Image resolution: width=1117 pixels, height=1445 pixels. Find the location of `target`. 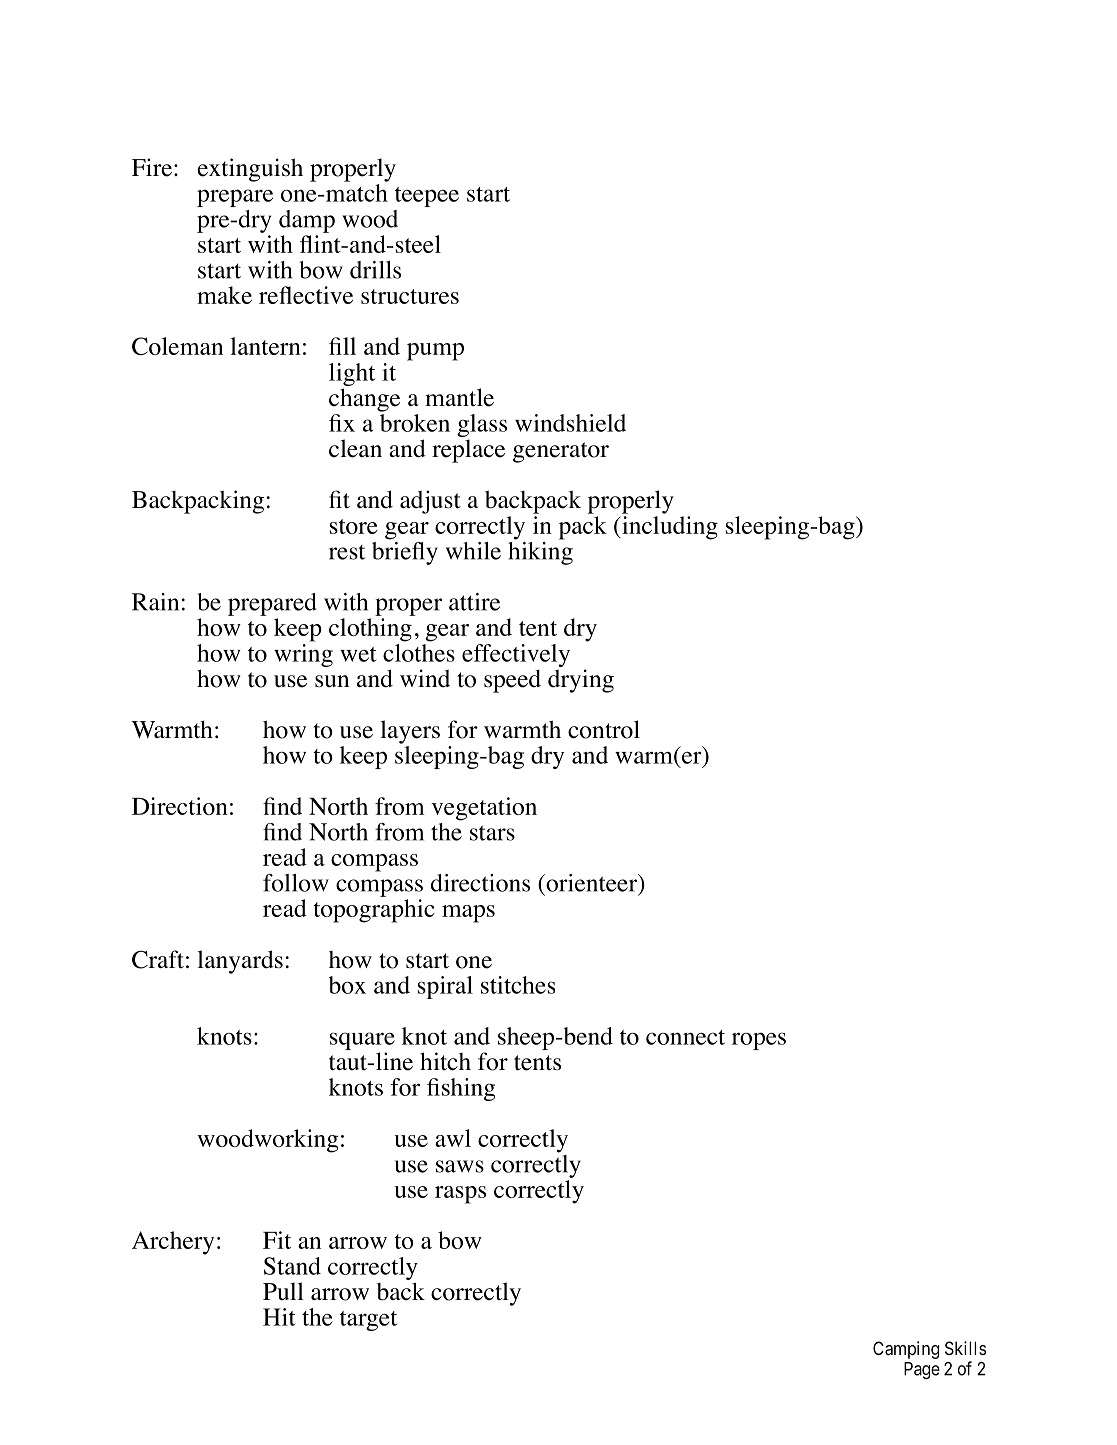

target is located at coordinates (368, 1321).
